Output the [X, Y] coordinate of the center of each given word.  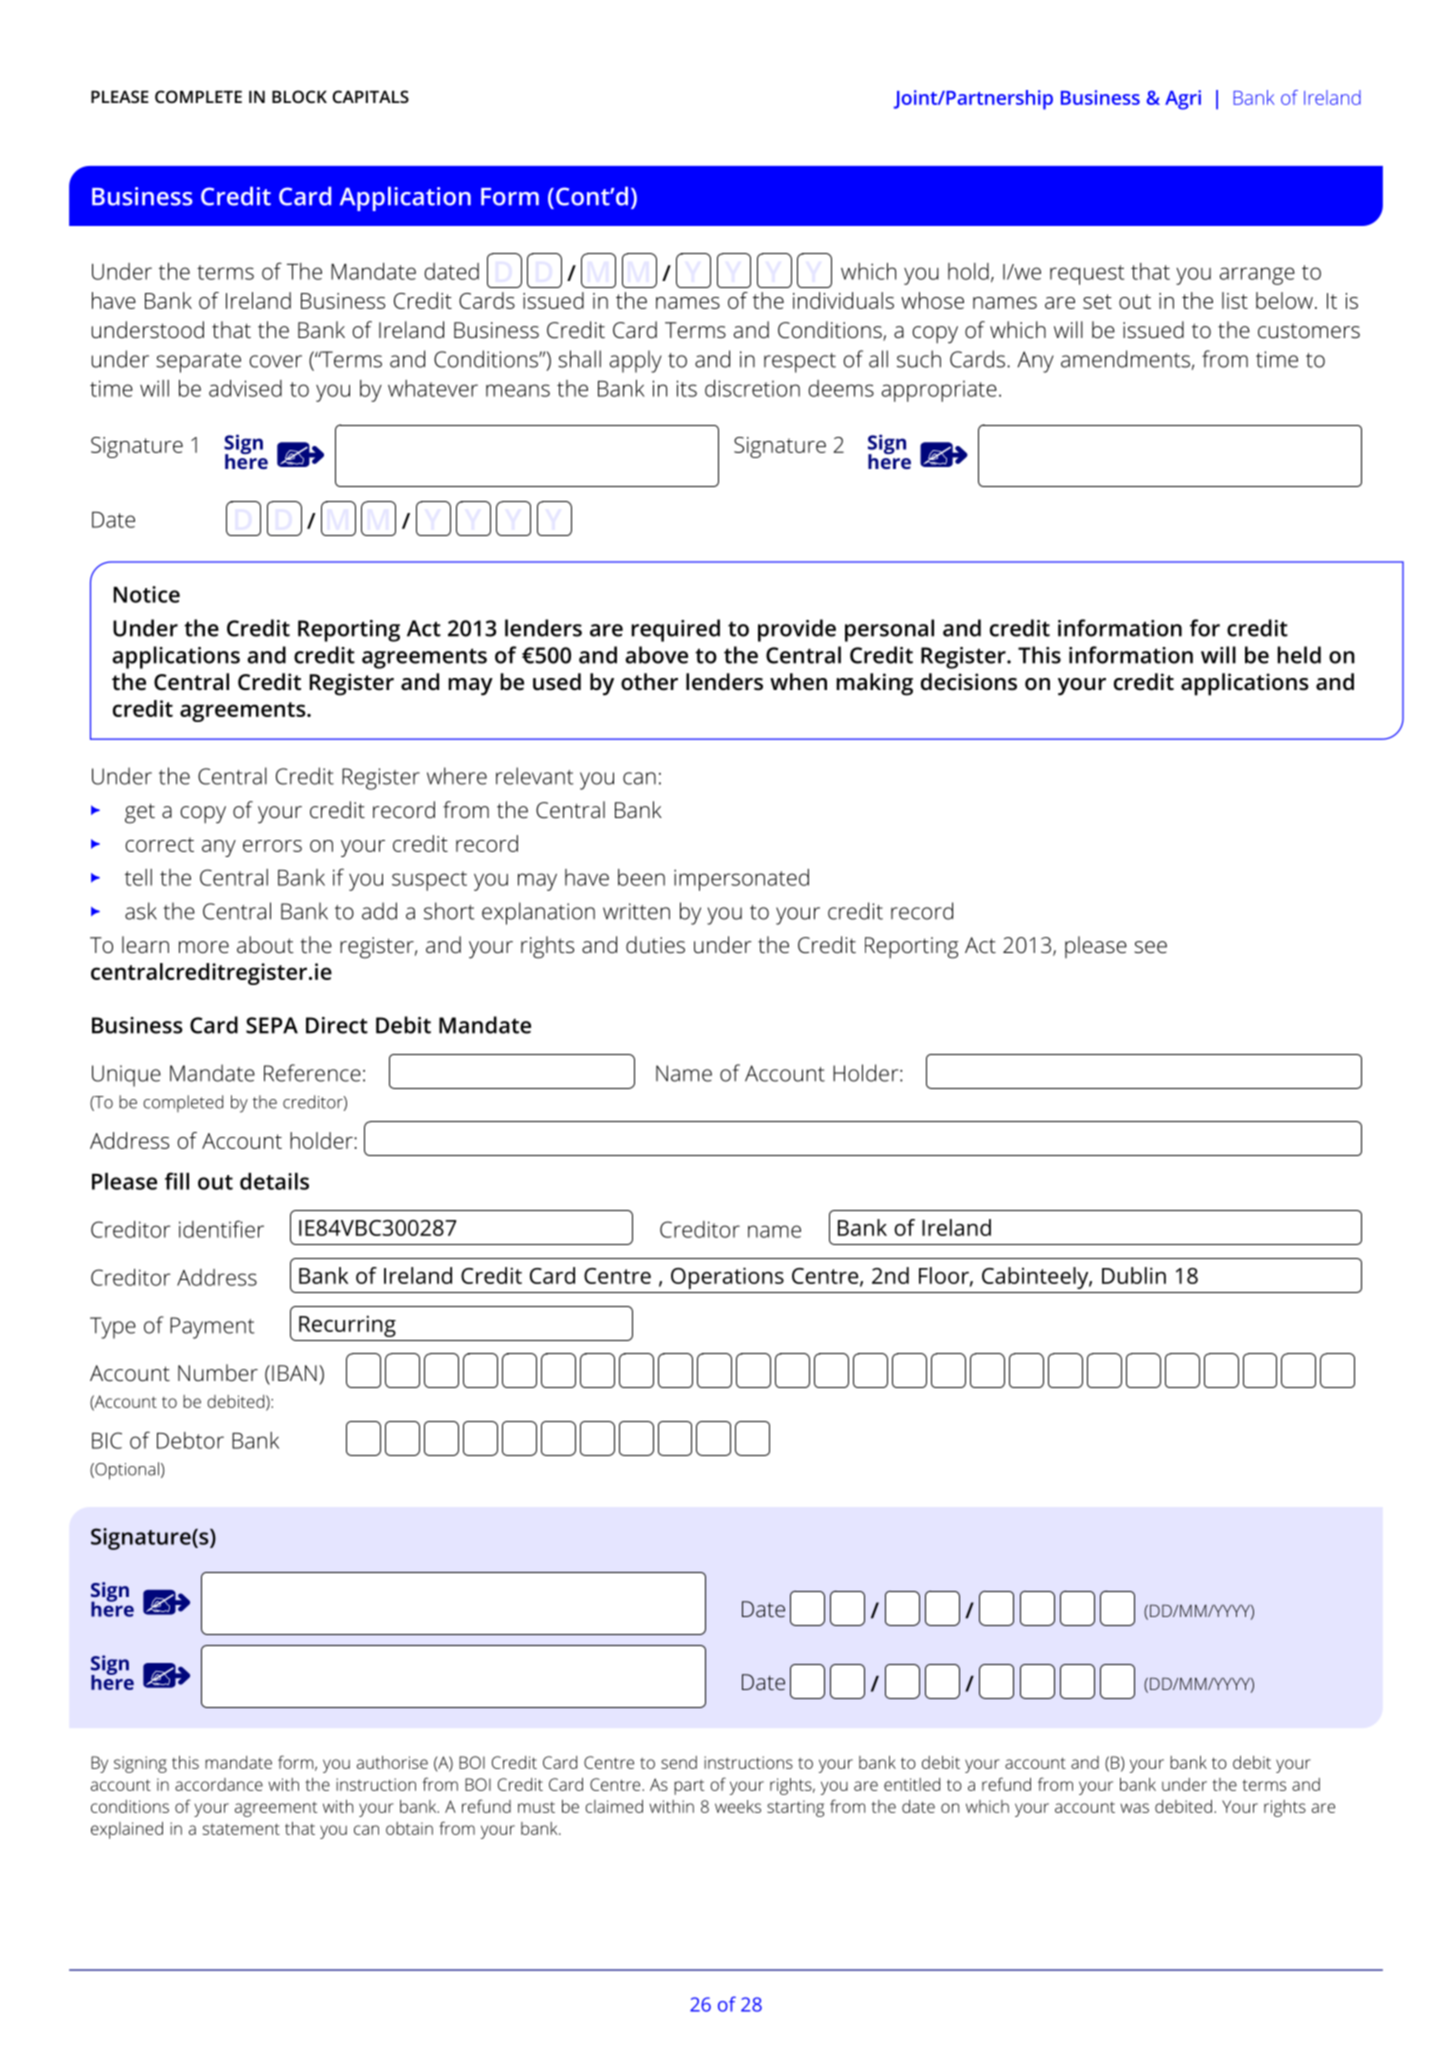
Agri [1183, 100]
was [1134, 1808]
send [679, 1762]
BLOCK [299, 96]
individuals [843, 300]
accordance [219, 1784]
